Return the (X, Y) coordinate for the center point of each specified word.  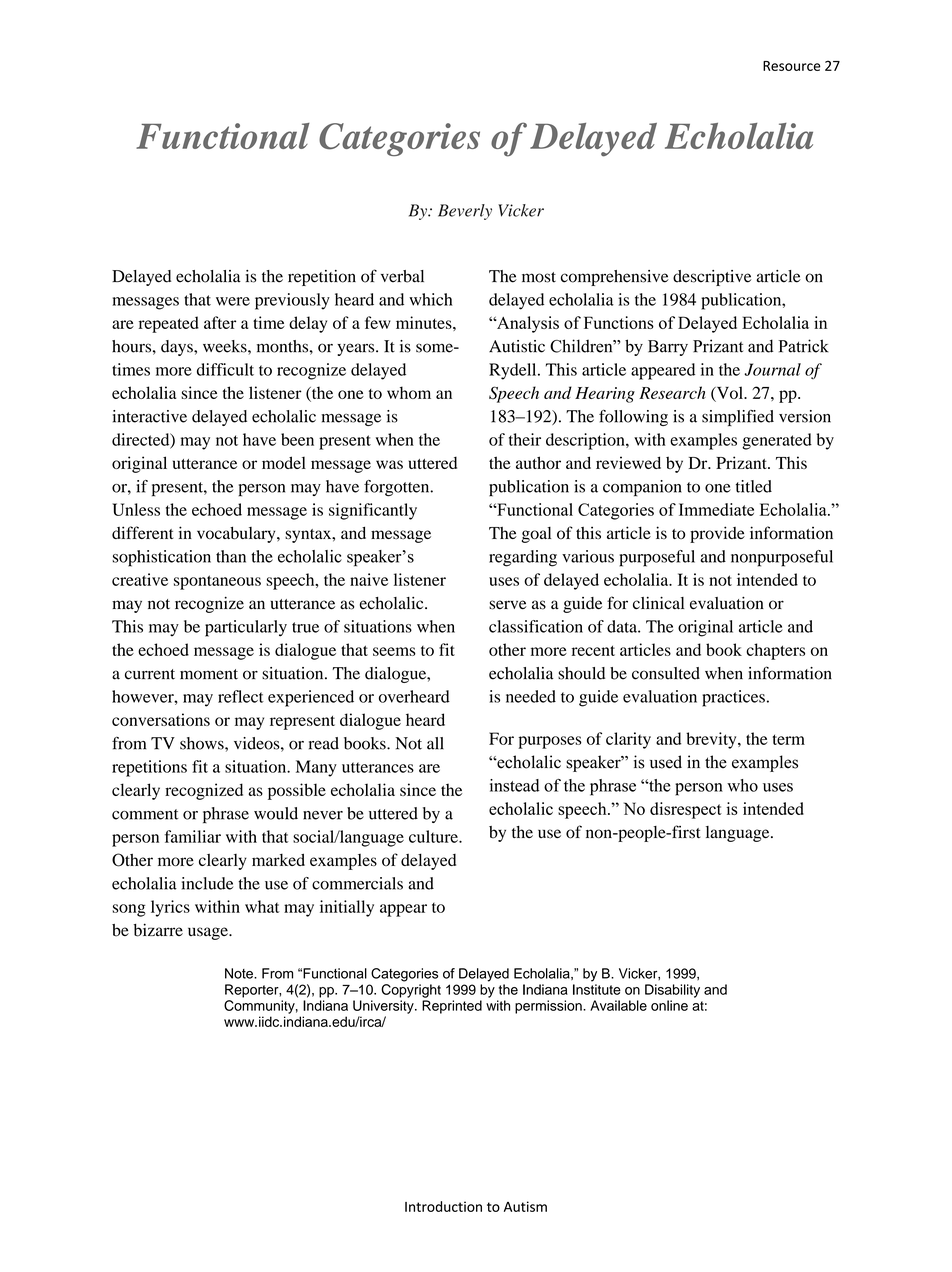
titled (754, 486)
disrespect (686, 810)
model (284, 462)
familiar (193, 836)
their (525, 439)
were (233, 301)
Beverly (465, 212)
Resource (792, 66)
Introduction (443, 1206)
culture (434, 836)
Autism (525, 1206)
